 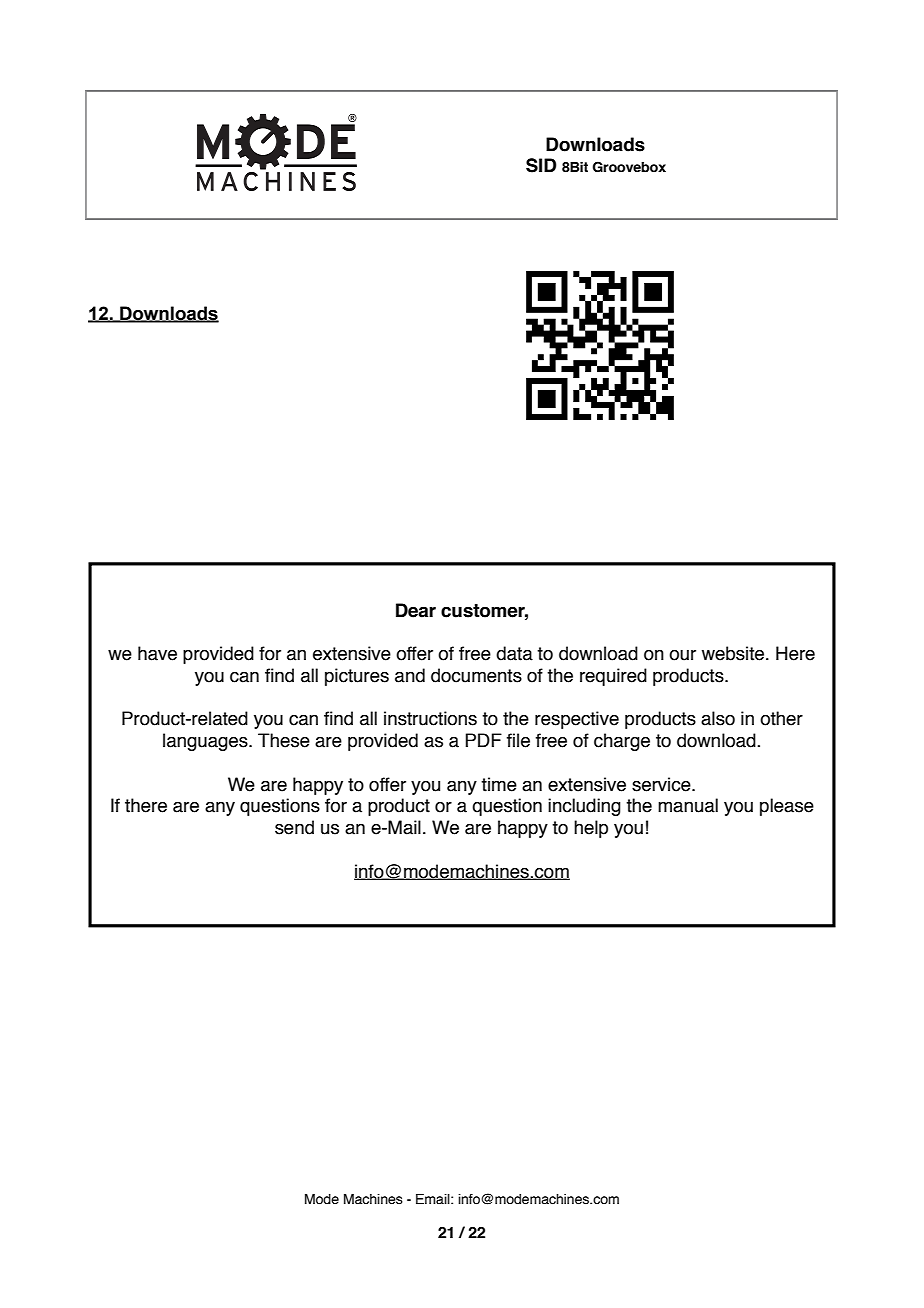 I want to click on data, so click(x=514, y=653).
